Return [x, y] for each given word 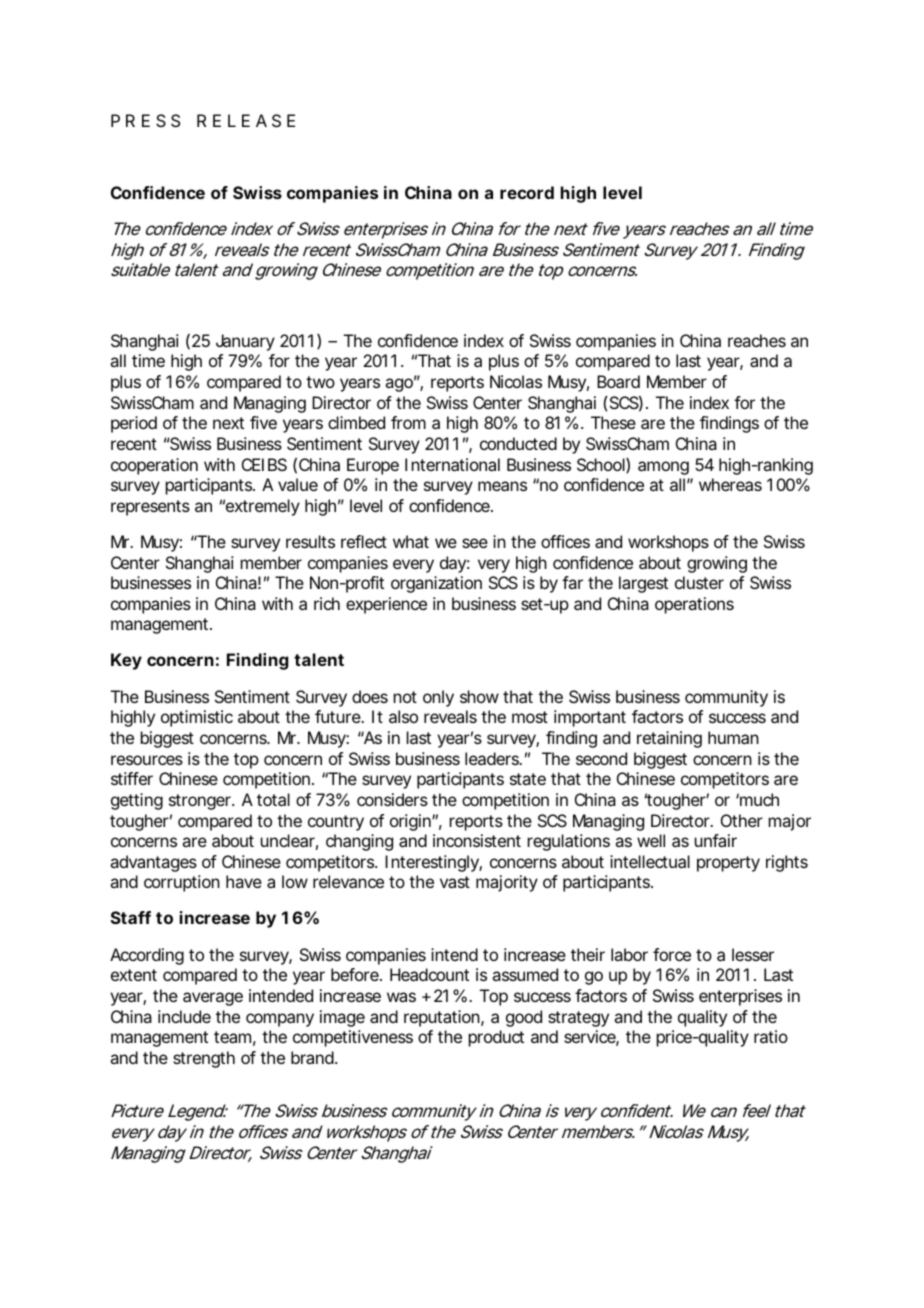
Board [618, 381]
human [733, 737]
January [245, 342]
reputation [442, 1018]
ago [399, 385]
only [438, 698]
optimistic [197, 718]
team [232, 1037]
